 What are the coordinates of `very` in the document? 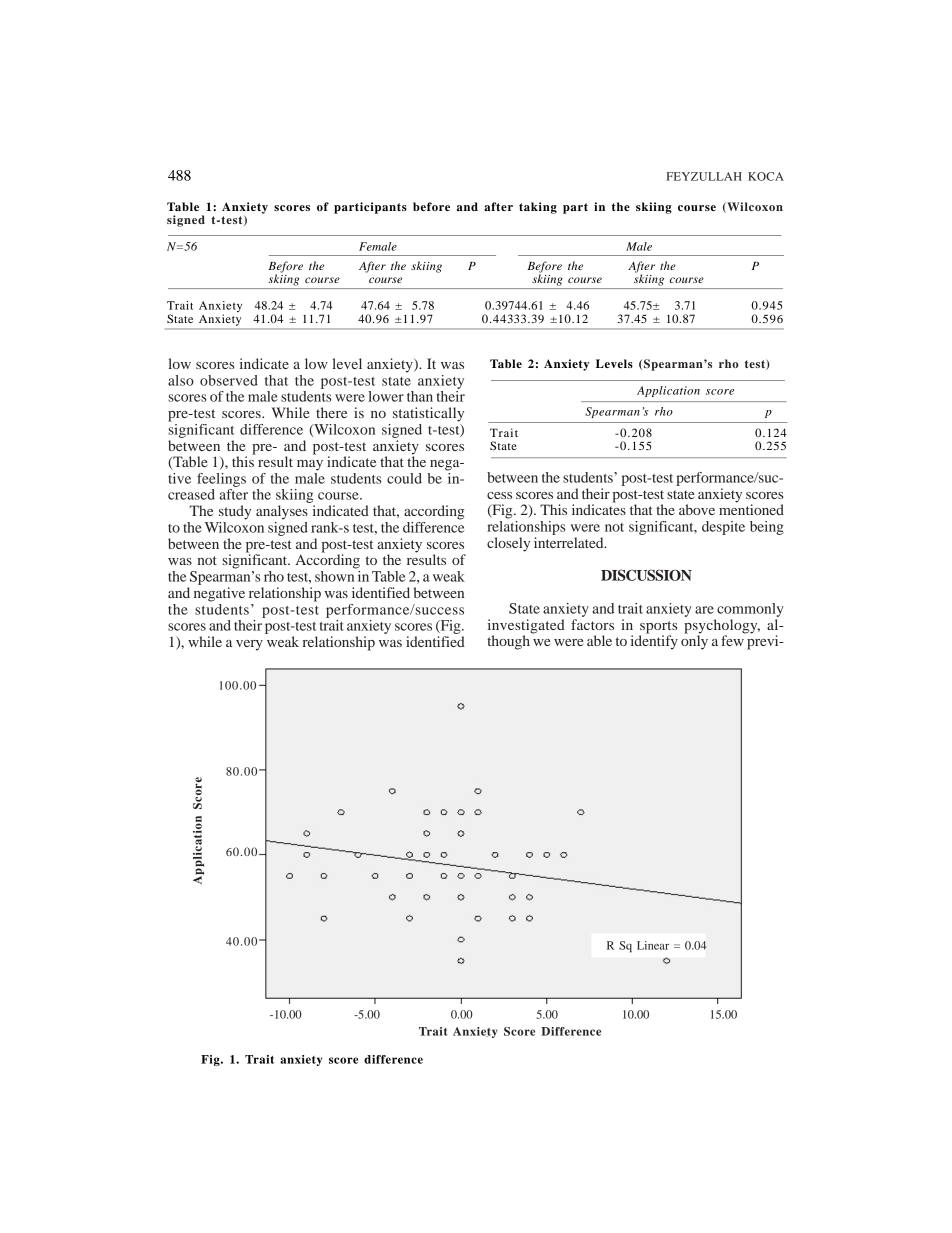 It's located at (249, 645).
